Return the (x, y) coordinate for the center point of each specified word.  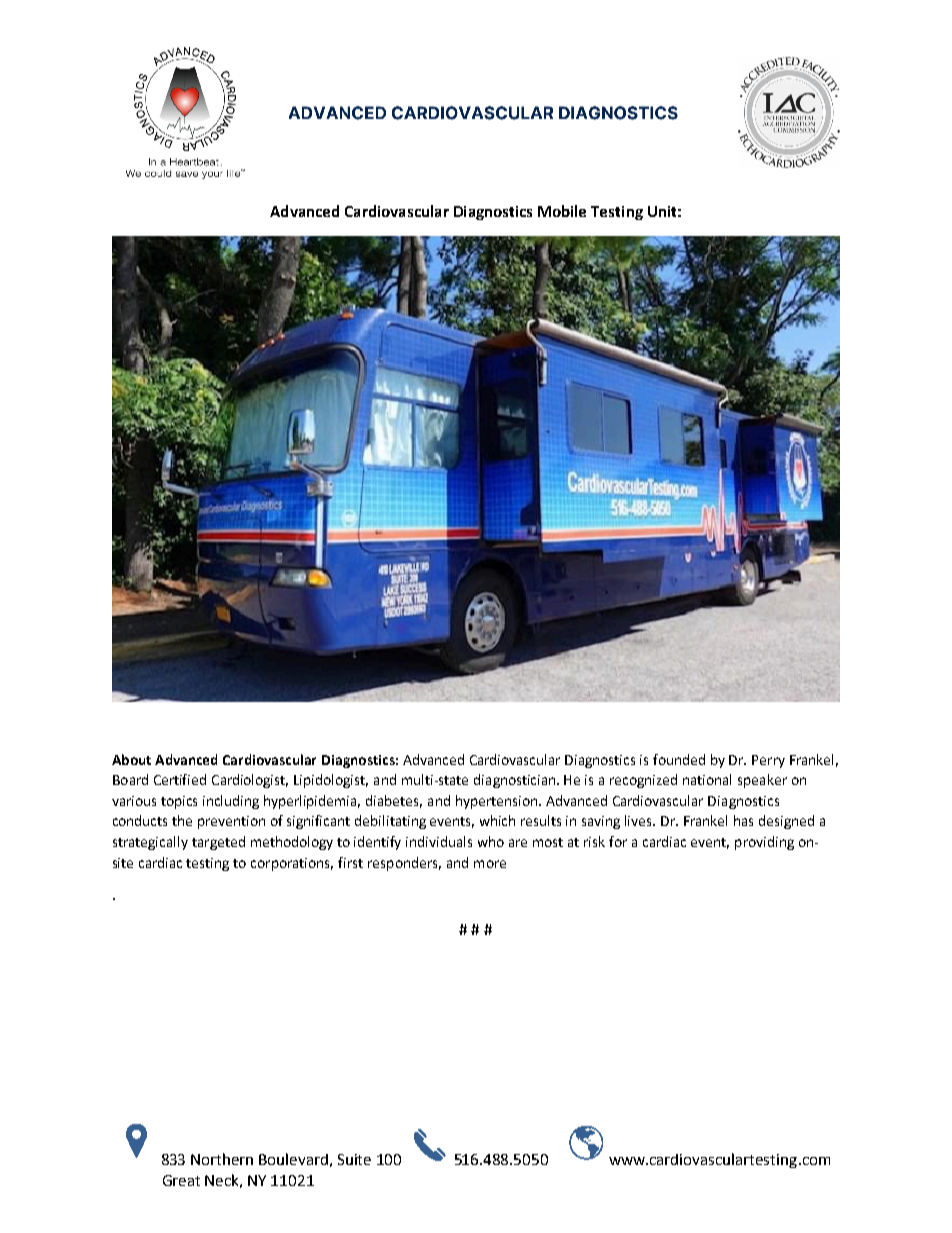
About (131, 759)
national (707, 779)
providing (764, 843)
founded (679, 759)
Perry (768, 761)
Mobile (562, 211)
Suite (354, 1159)
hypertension (498, 802)
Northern (222, 1159)
